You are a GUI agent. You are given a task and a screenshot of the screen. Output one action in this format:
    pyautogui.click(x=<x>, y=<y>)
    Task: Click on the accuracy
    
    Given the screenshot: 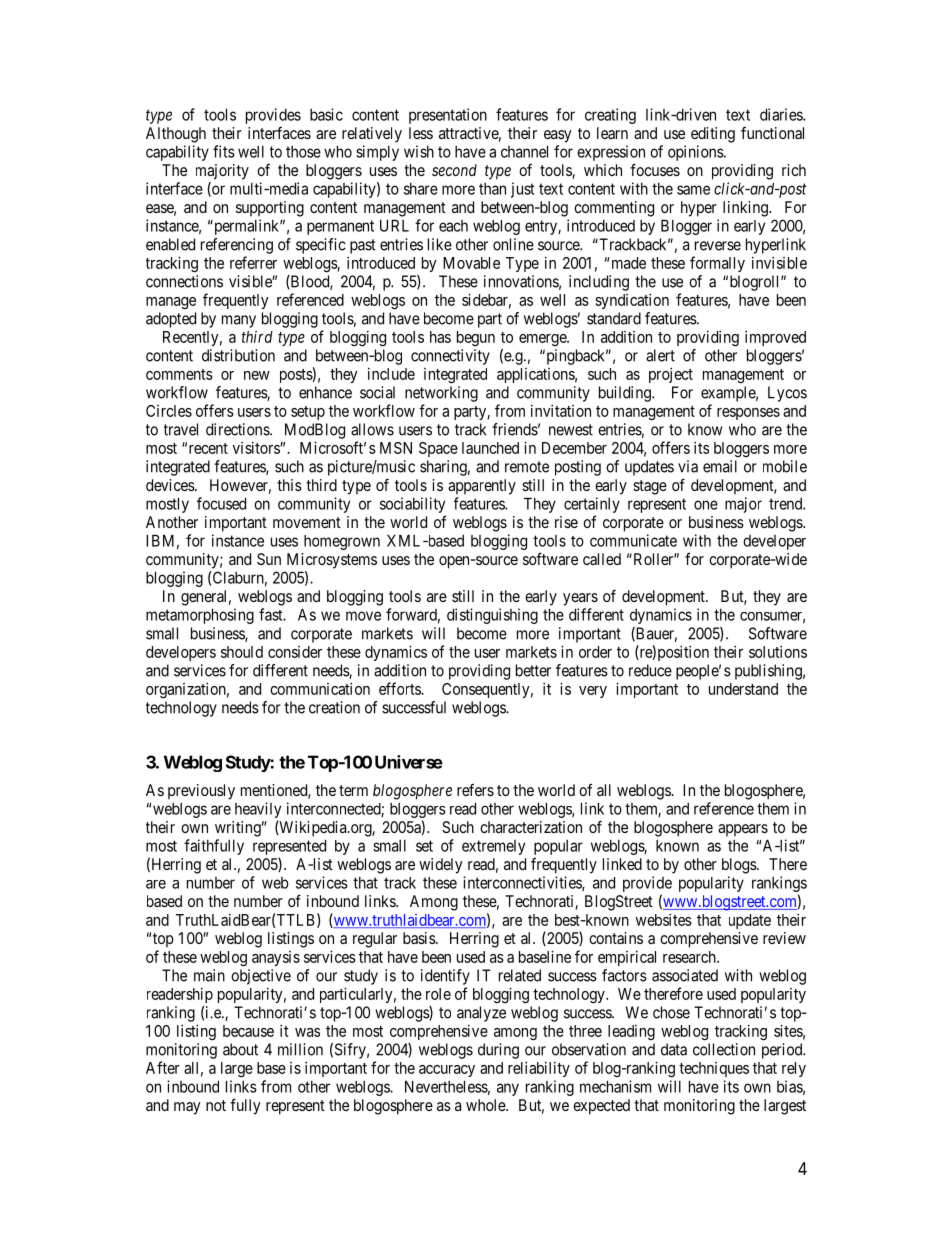 What is the action you would take?
    pyautogui.click(x=447, y=1071)
